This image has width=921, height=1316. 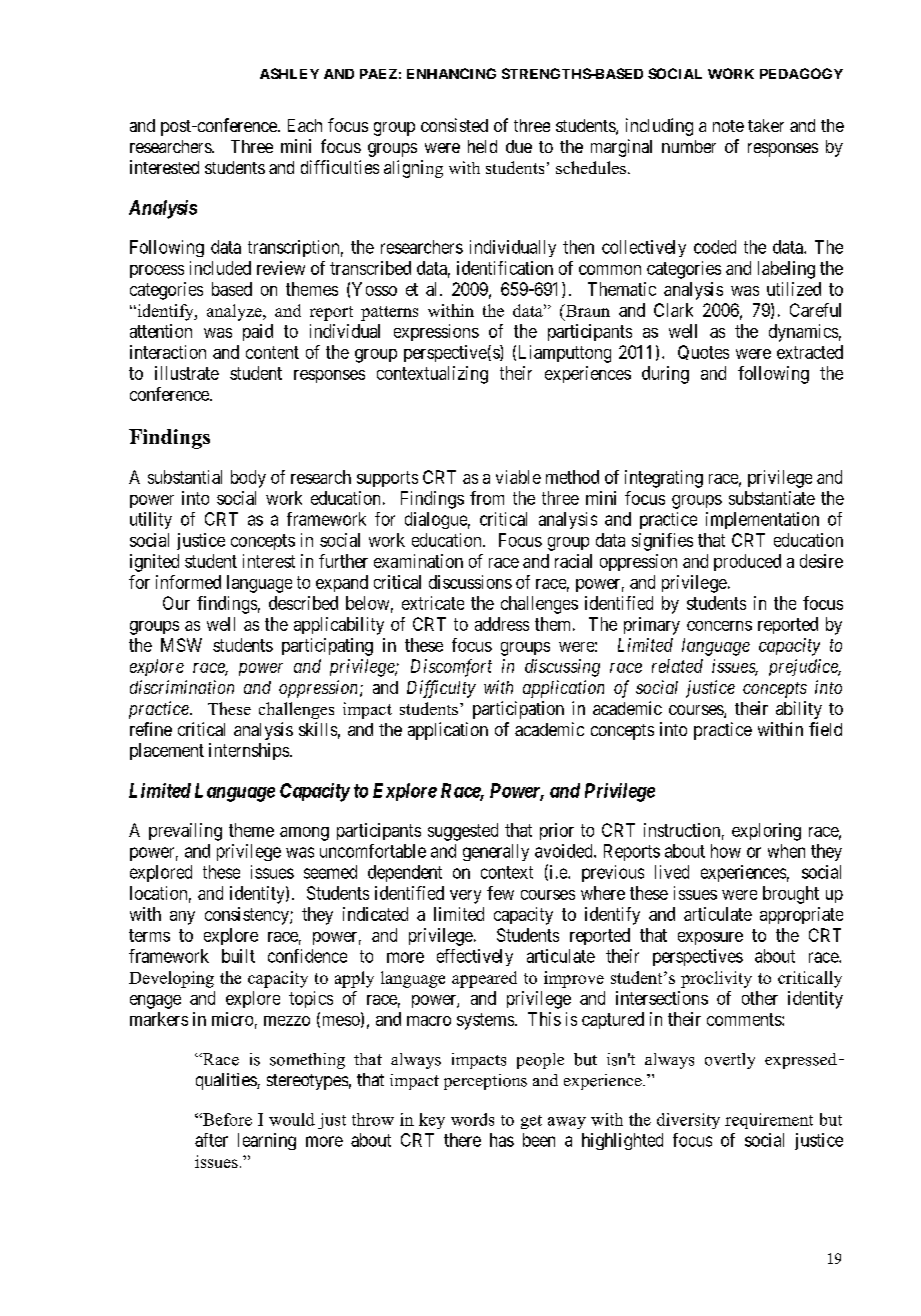 What do you see at coordinates (472, 1119) in the image?
I see `words` at bounding box center [472, 1119].
